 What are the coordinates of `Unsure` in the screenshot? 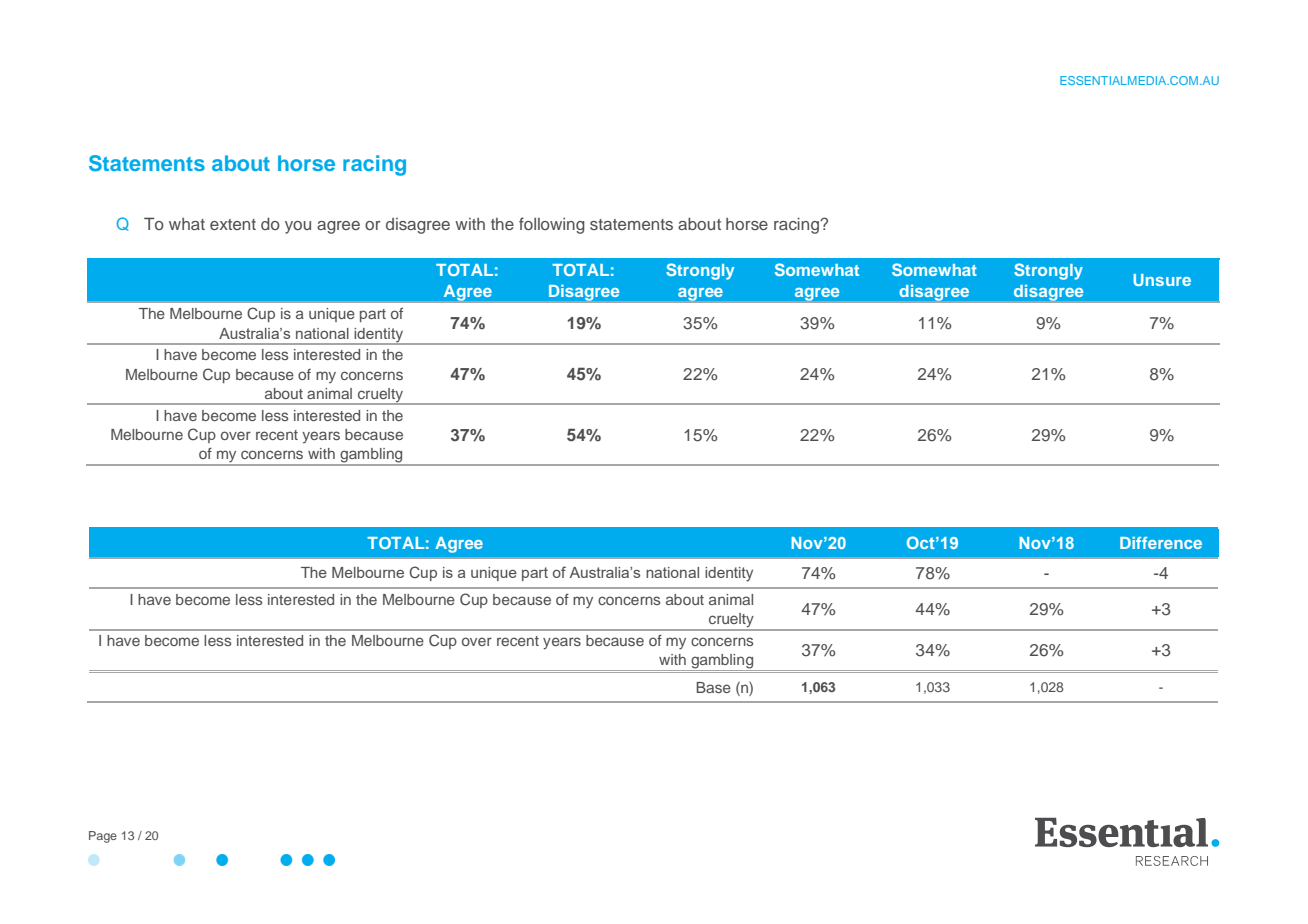 It's located at (1162, 280).
